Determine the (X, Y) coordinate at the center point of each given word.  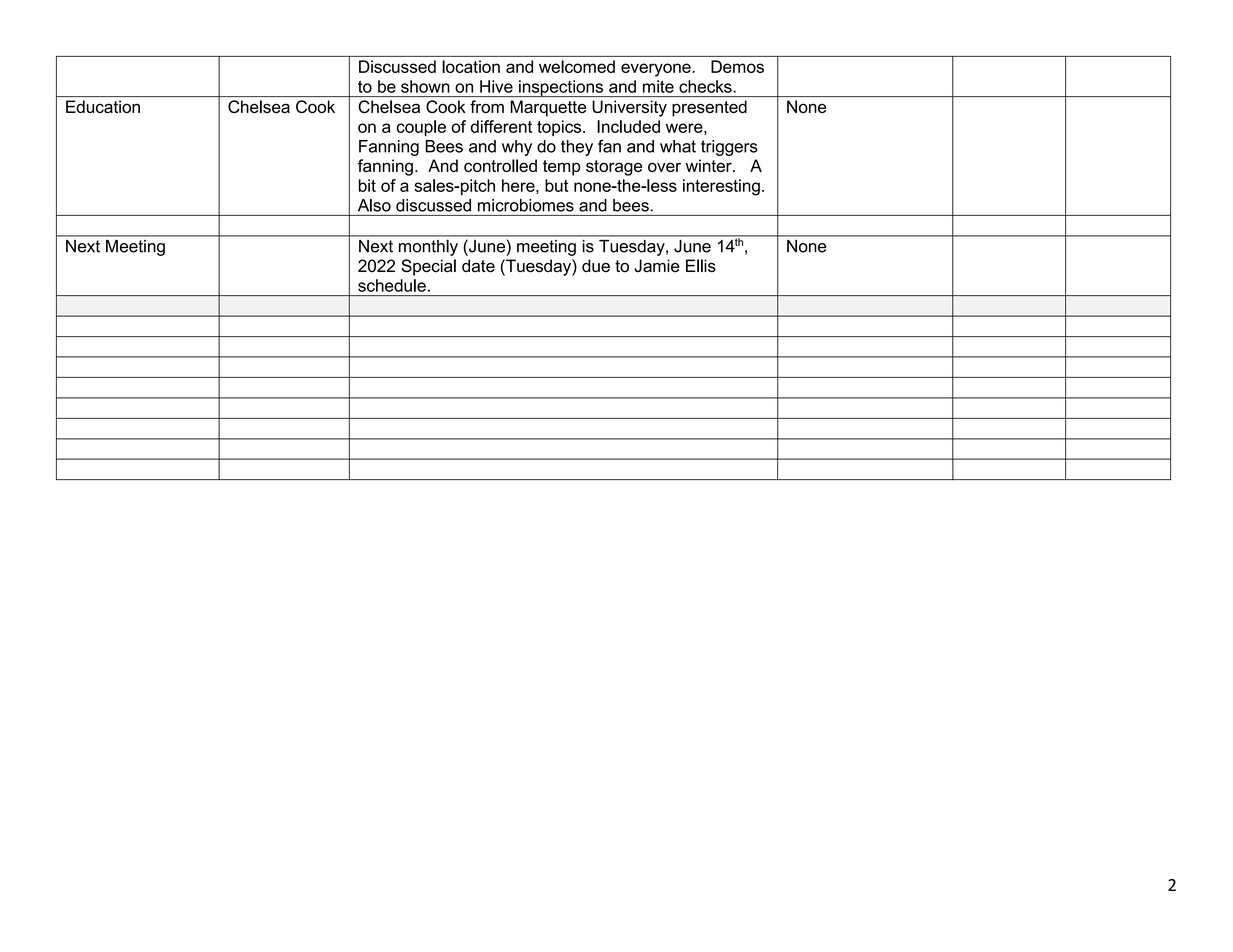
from (487, 106)
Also (374, 205)
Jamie (657, 266)
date (478, 266)
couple (421, 128)
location (471, 66)
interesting (721, 187)
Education (103, 106)
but (556, 185)
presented (709, 108)
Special (428, 267)
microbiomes (526, 205)
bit (367, 185)
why (517, 148)
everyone (657, 70)
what (678, 146)
